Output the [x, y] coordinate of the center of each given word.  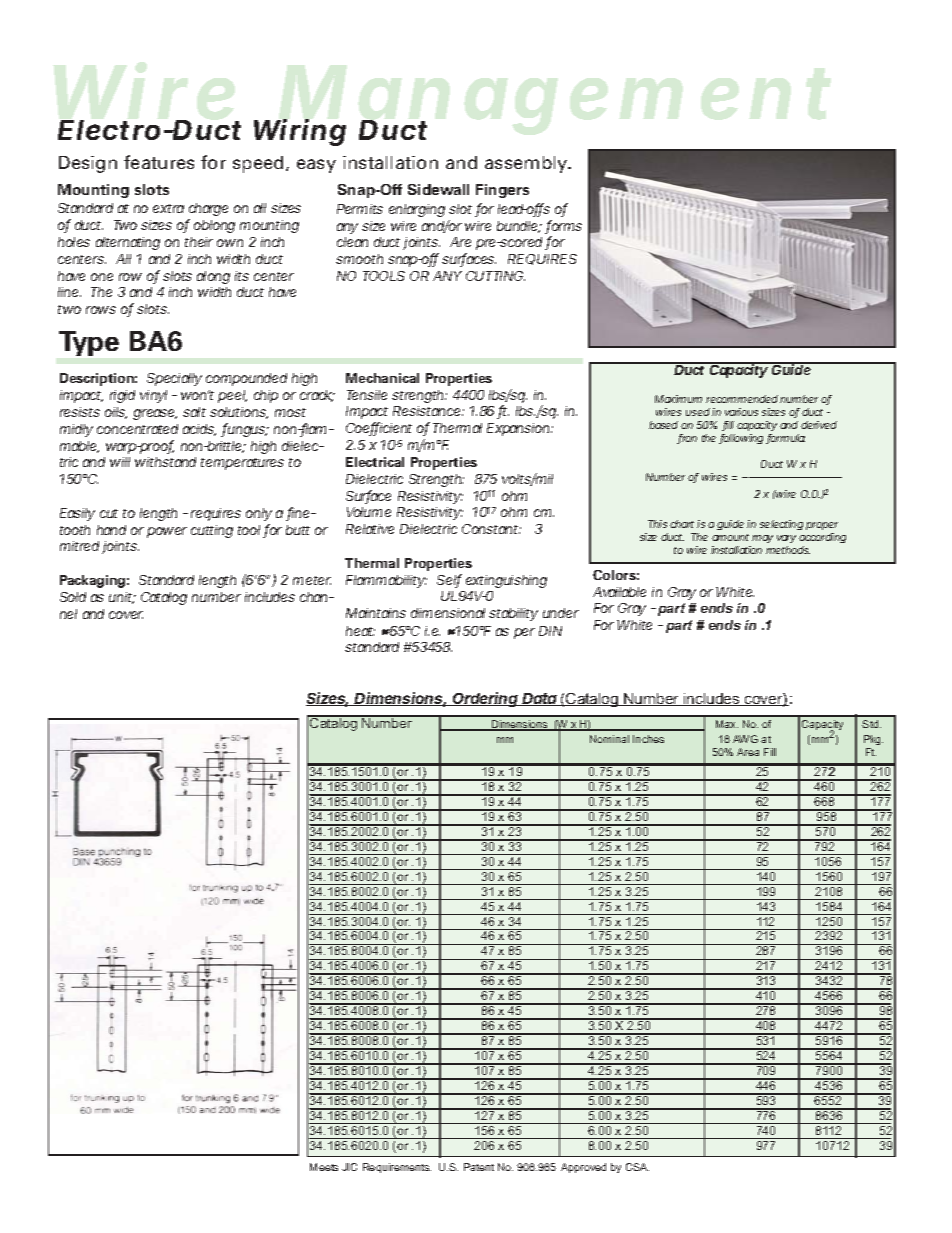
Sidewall [438, 189]
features [159, 162]
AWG [745, 739]
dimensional [448, 613]
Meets [324, 1167]
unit [122, 598]
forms [563, 227]
